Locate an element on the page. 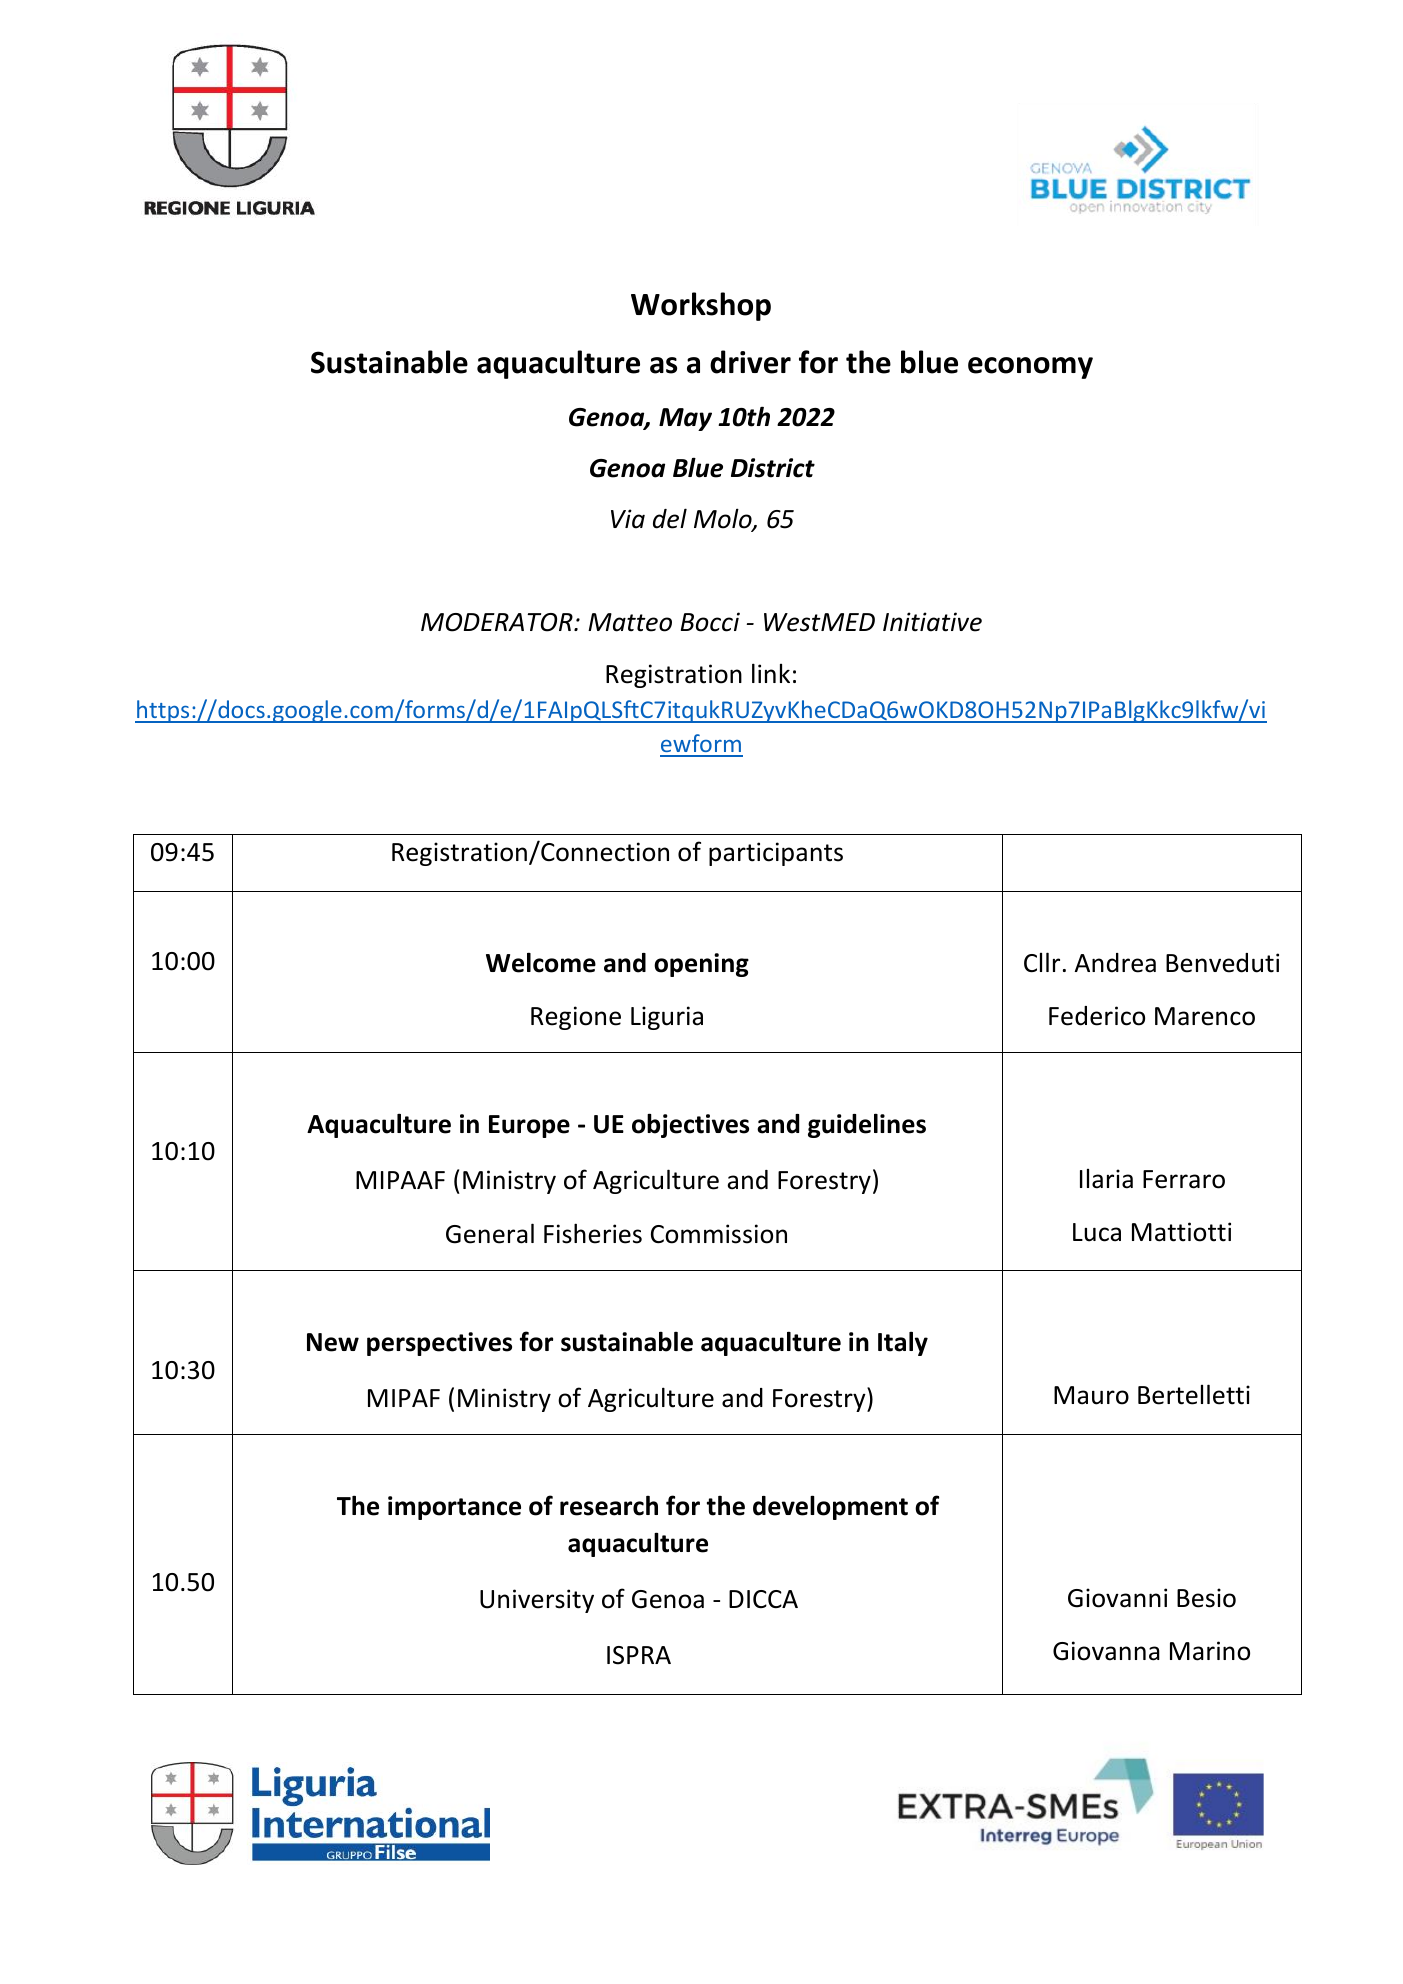 The image size is (1403, 1984). Andrea is located at coordinates (1115, 963).
